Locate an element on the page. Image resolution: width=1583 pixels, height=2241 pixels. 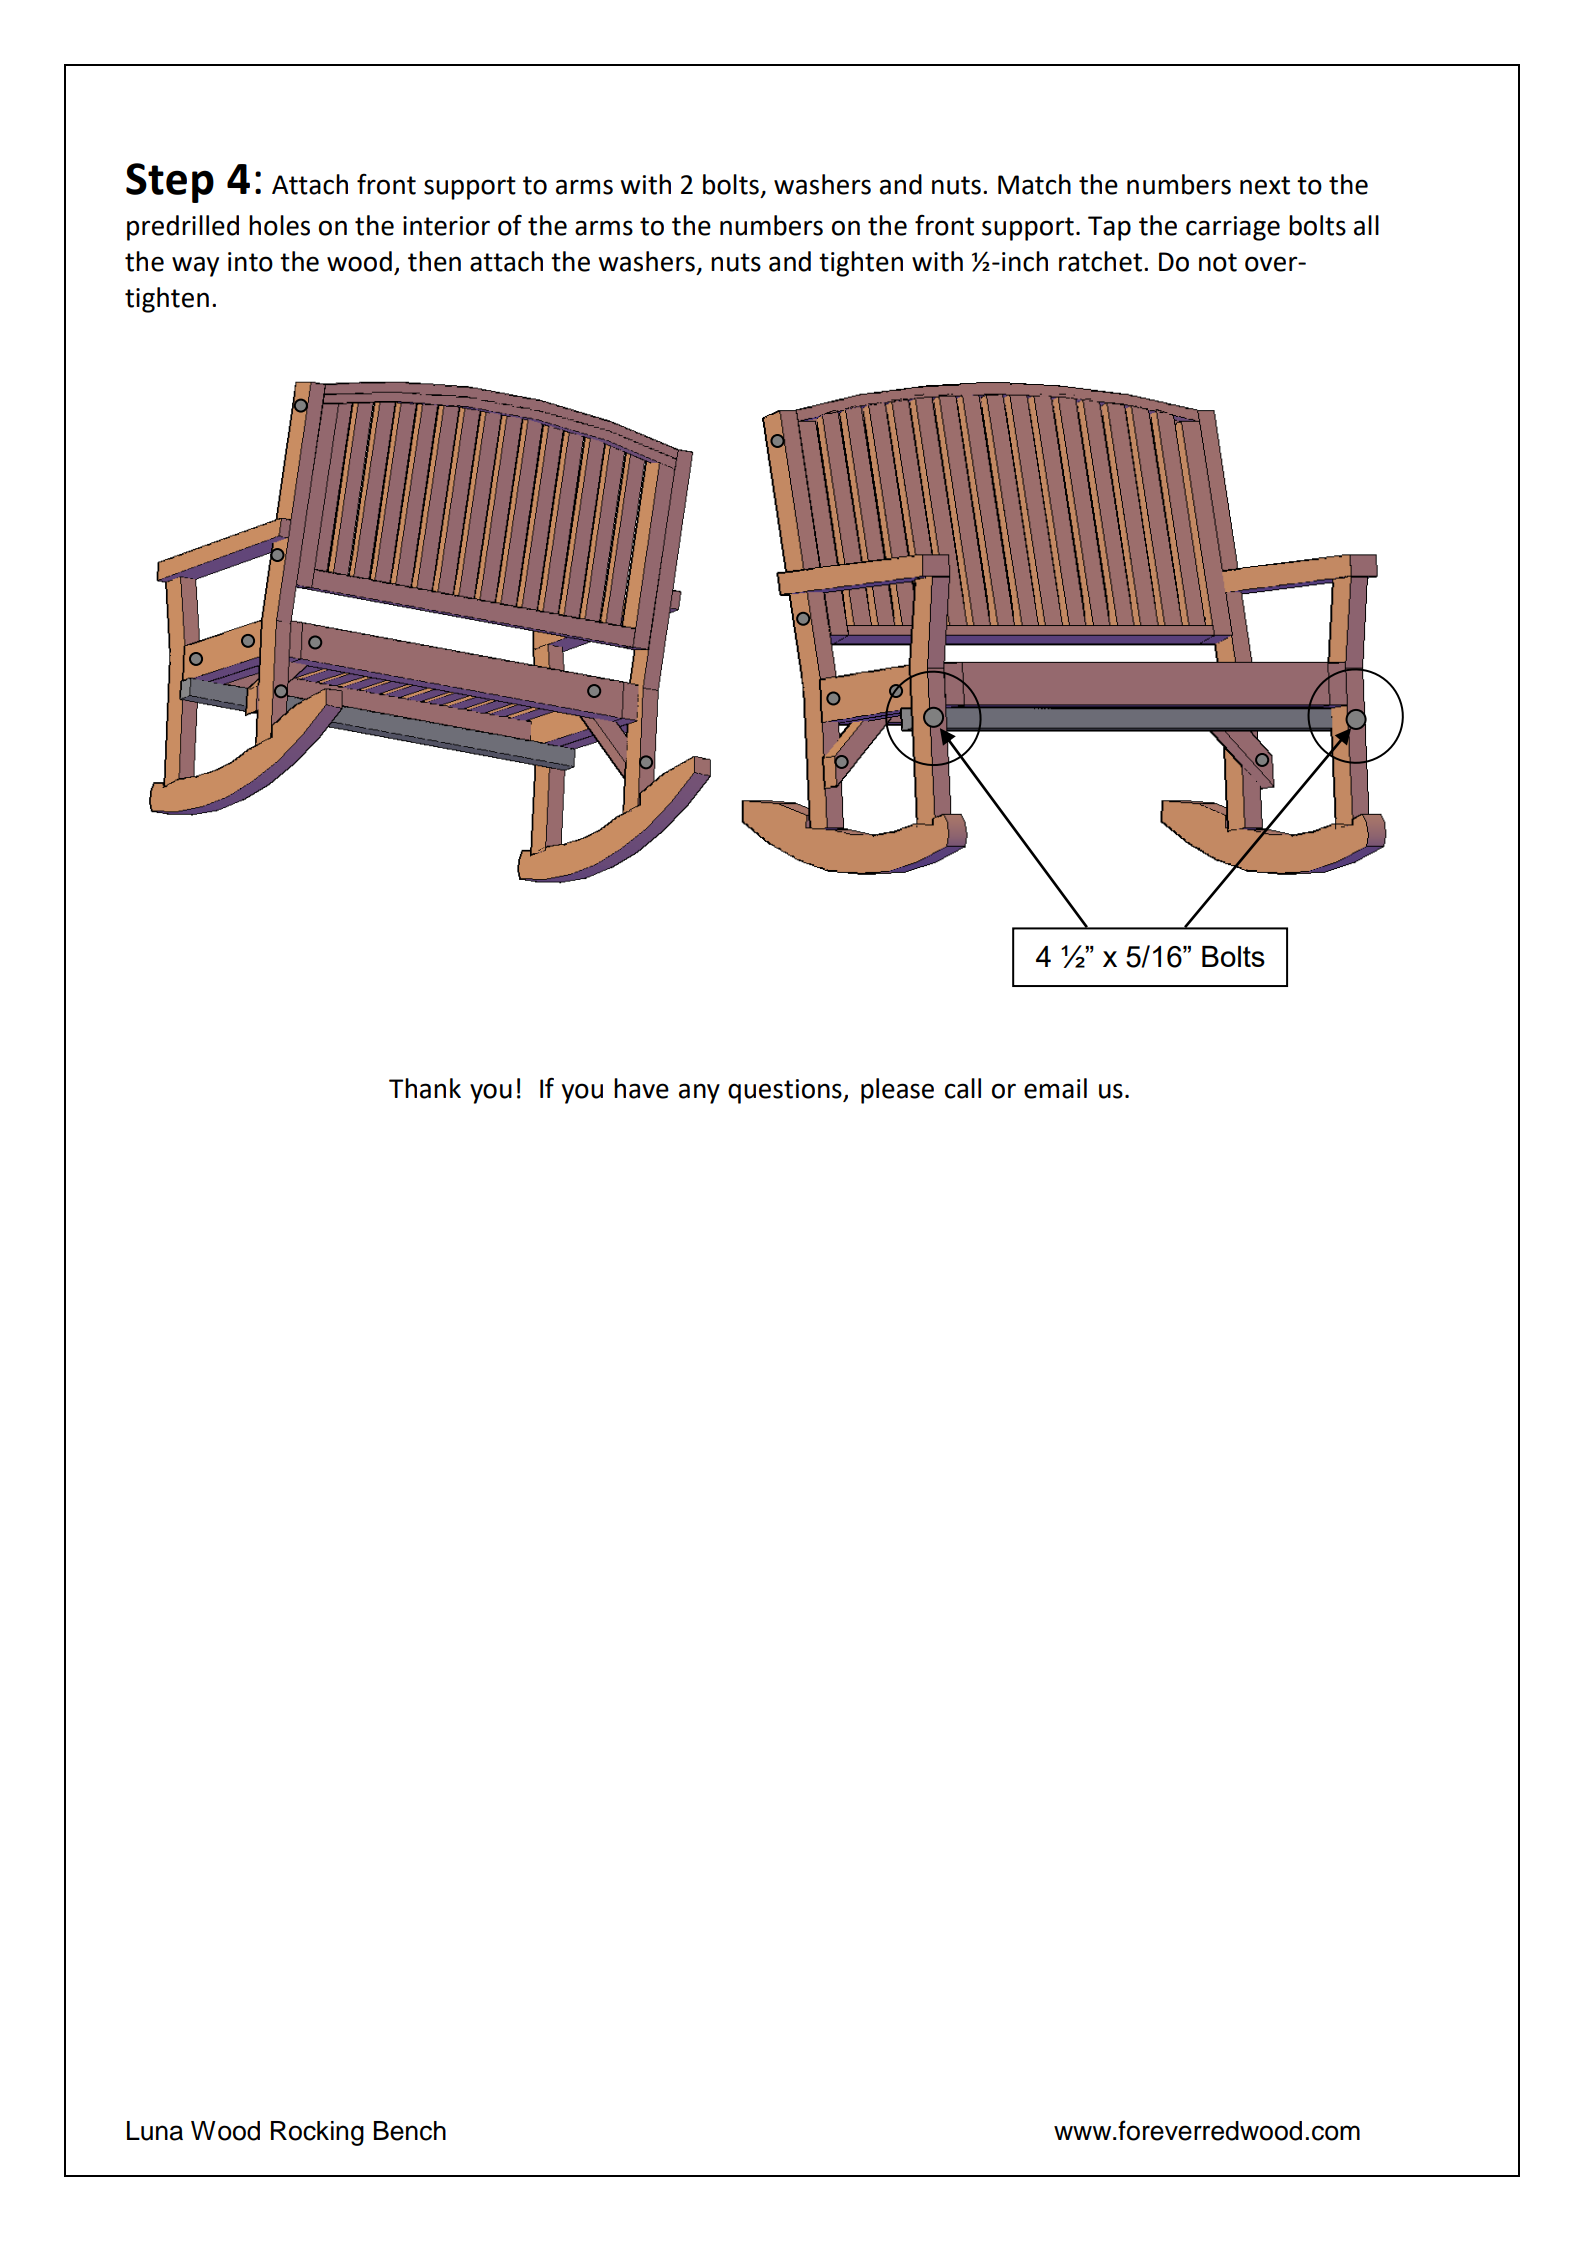
have is located at coordinates (641, 1088).
